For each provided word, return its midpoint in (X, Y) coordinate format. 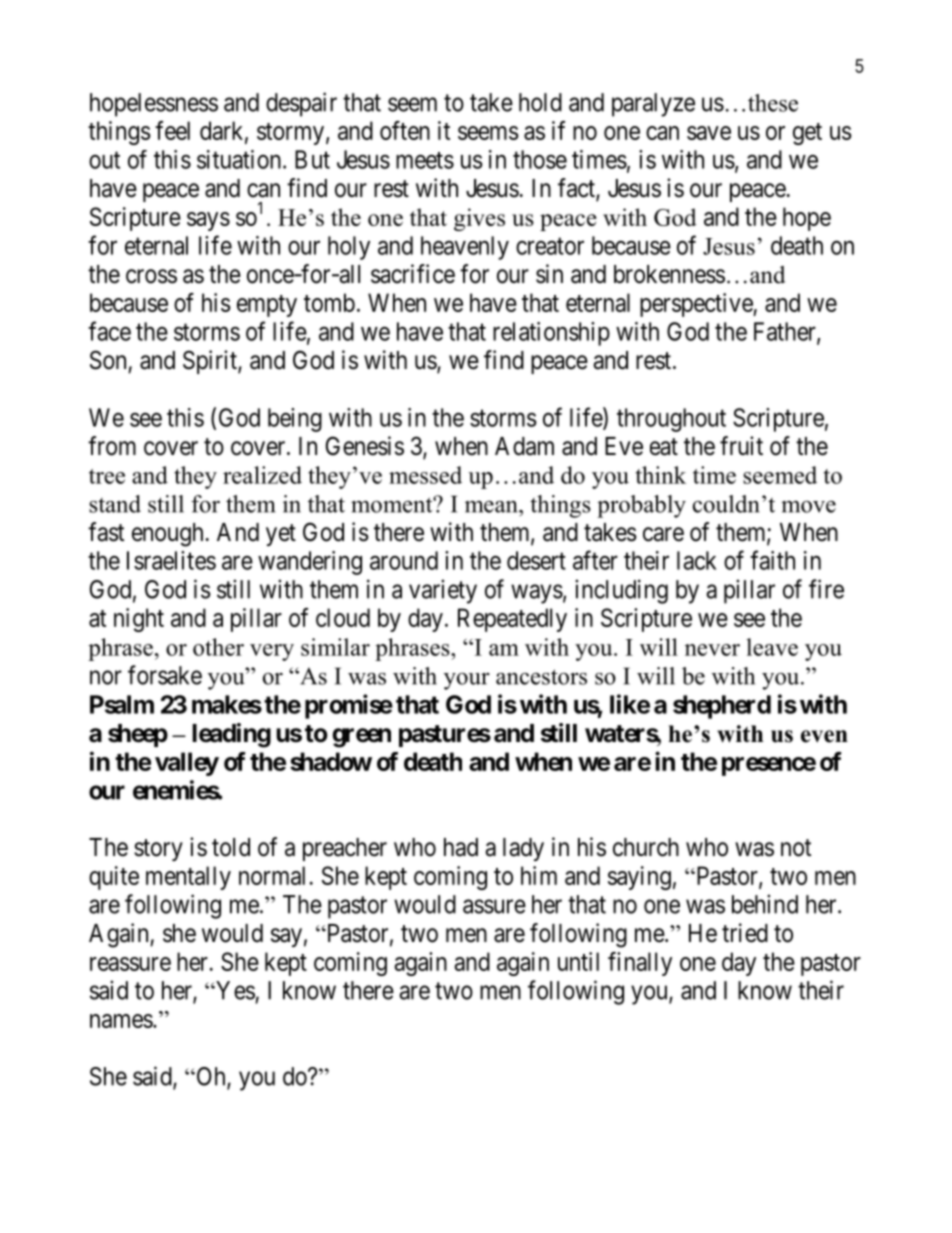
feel (172, 130)
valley (187, 764)
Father (786, 332)
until (578, 961)
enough (167, 535)
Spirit (211, 362)
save (709, 133)
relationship (551, 334)
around (404, 560)
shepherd (722, 707)
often (405, 130)
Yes (234, 990)
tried (745, 933)
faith (772, 560)
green (361, 738)
